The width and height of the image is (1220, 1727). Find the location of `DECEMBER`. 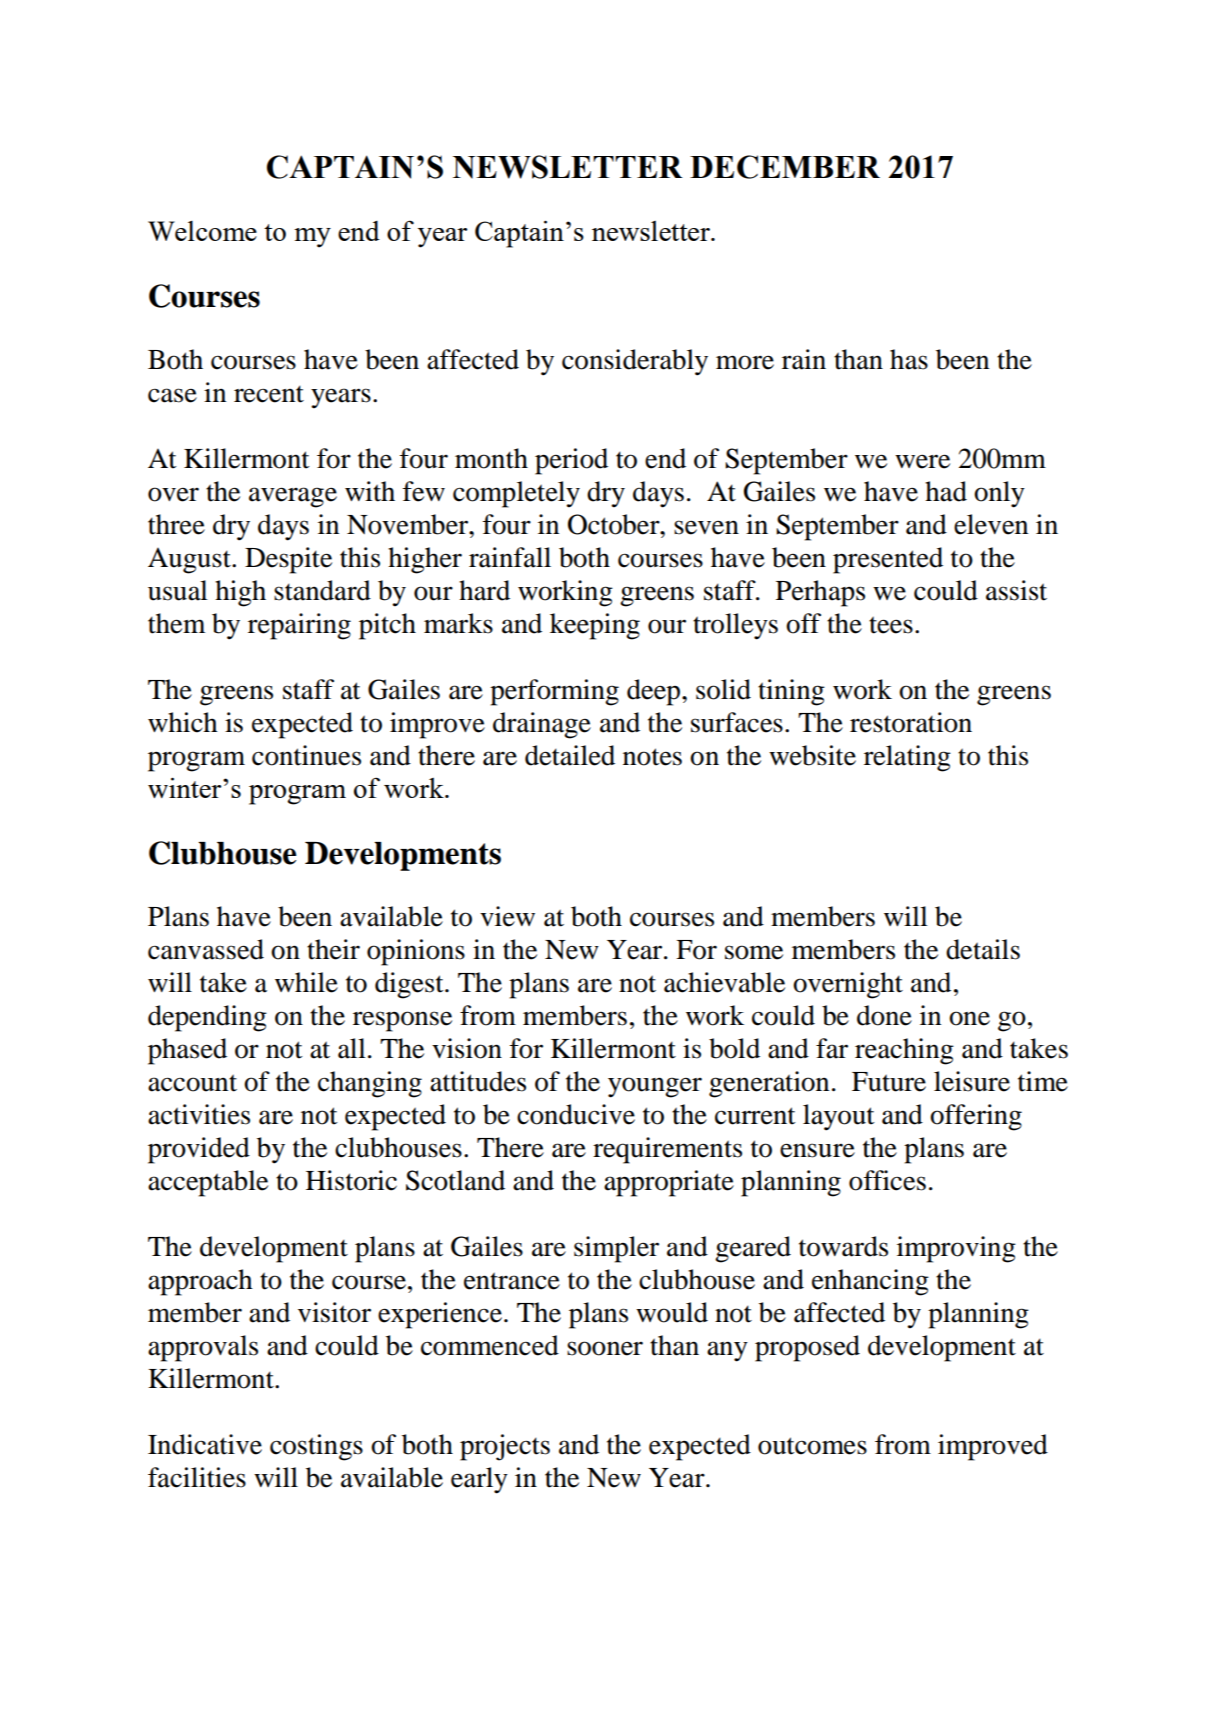

DECEMBER is located at coordinates (785, 167).
